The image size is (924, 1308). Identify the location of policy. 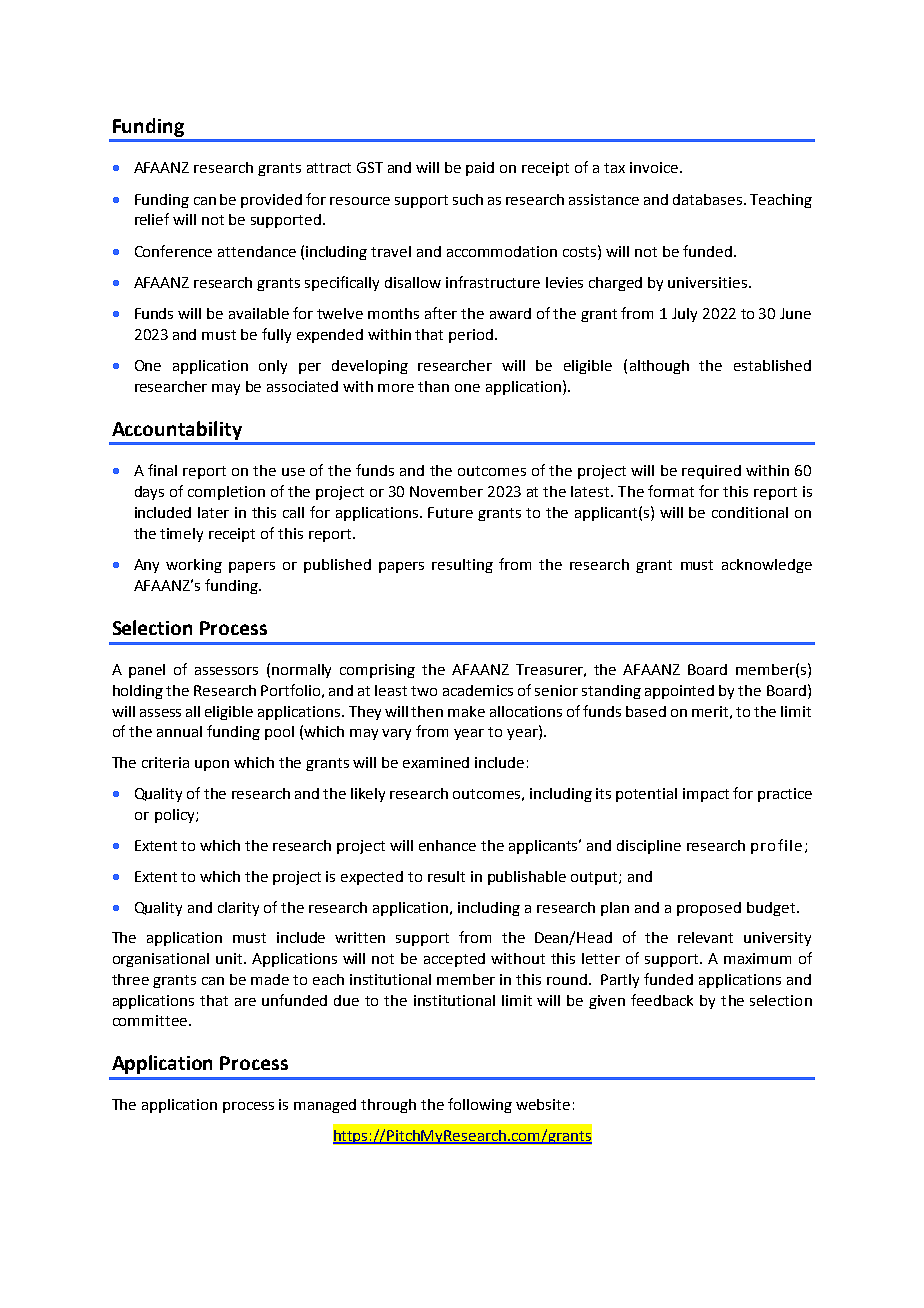
(176, 816).
